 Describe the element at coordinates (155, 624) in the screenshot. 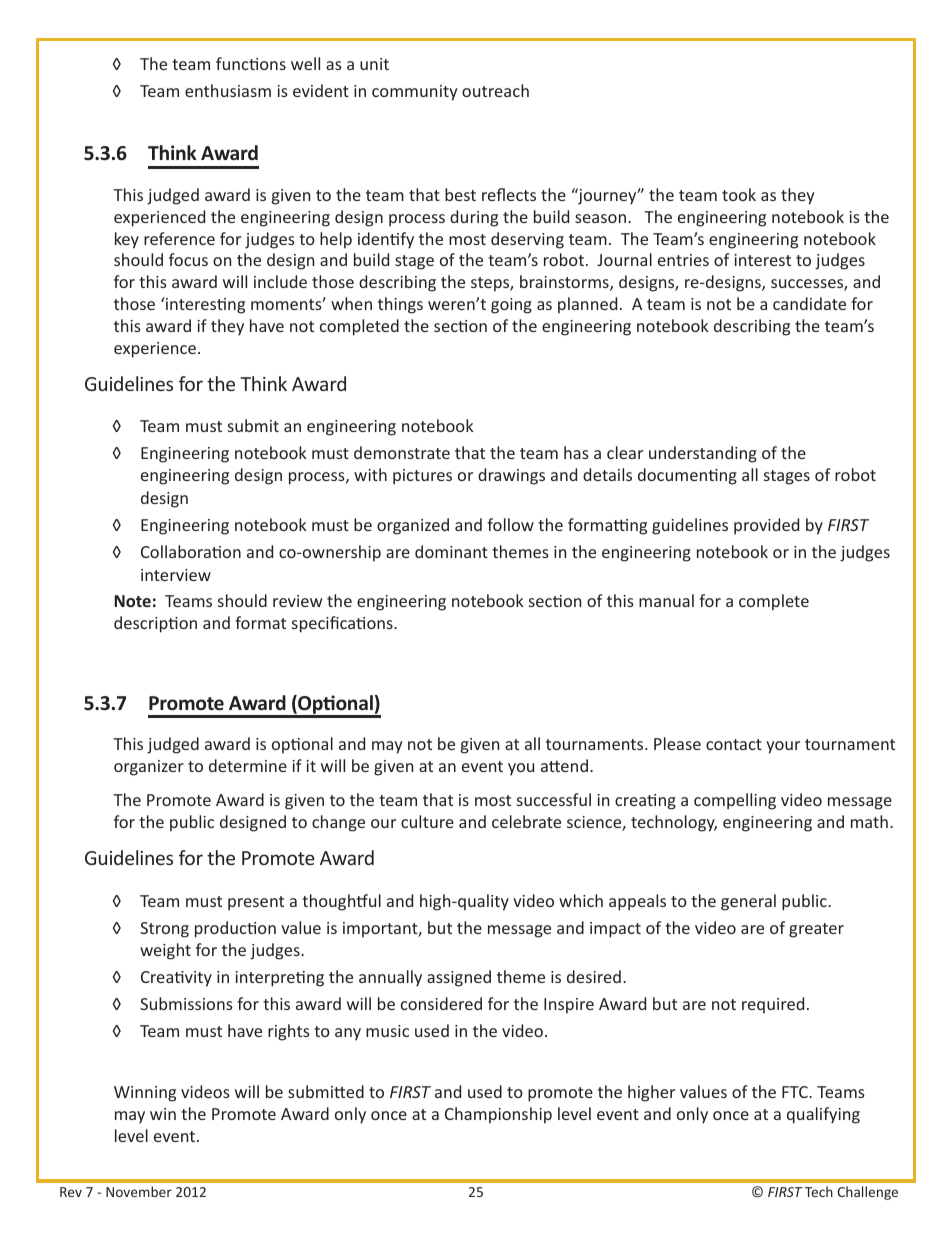

I see `description` at that location.
